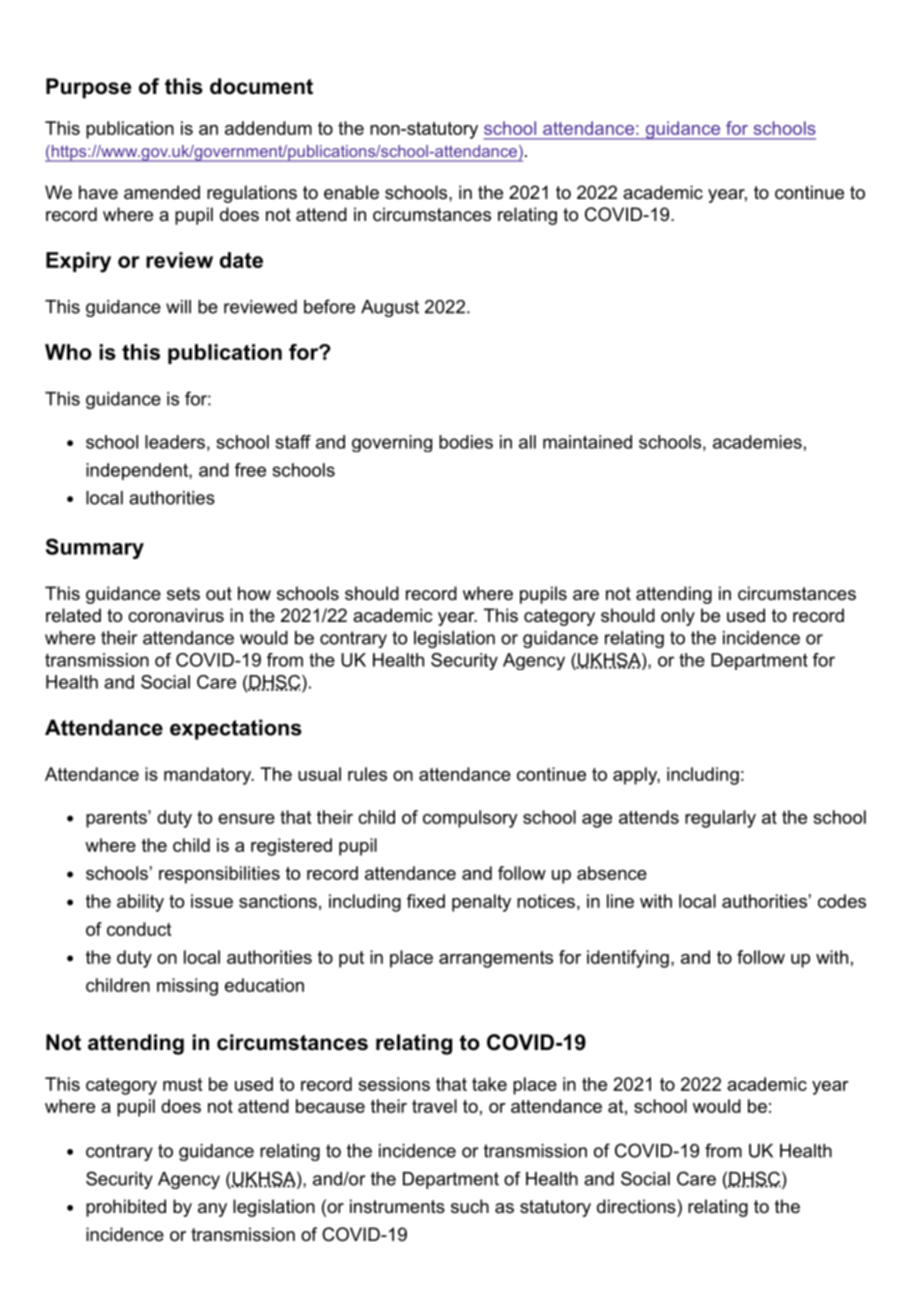 The image size is (924, 1308). I want to click on prohibited, so click(126, 1208).
